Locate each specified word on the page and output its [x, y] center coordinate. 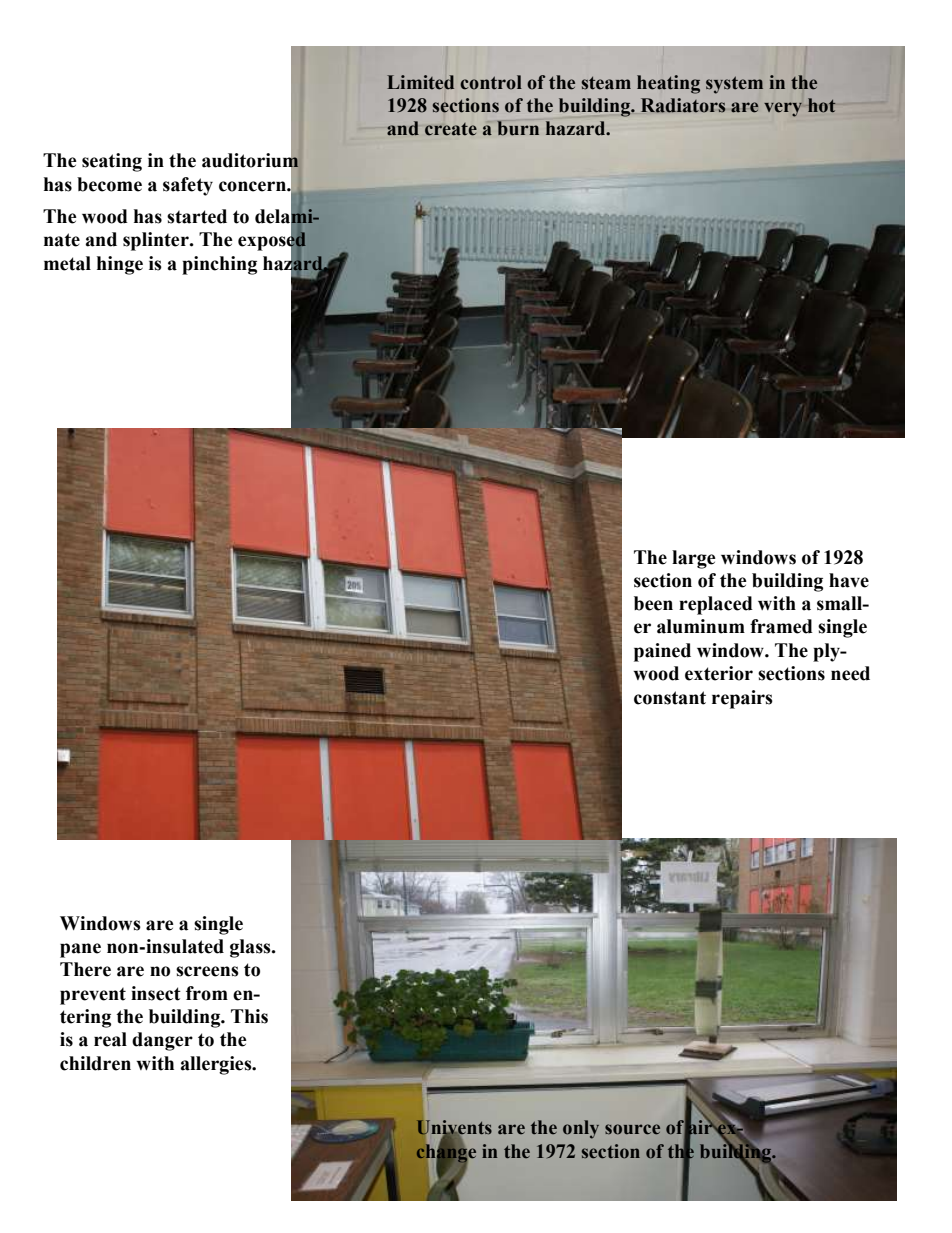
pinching [219, 265]
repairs [742, 699]
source [632, 1129]
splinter [157, 241]
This [249, 1016]
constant [670, 698]
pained [662, 652]
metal [67, 263]
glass [251, 948]
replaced [716, 605]
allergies [217, 1065]
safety [188, 186]
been [653, 603]
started [197, 216]
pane [80, 950]
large [694, 559]
